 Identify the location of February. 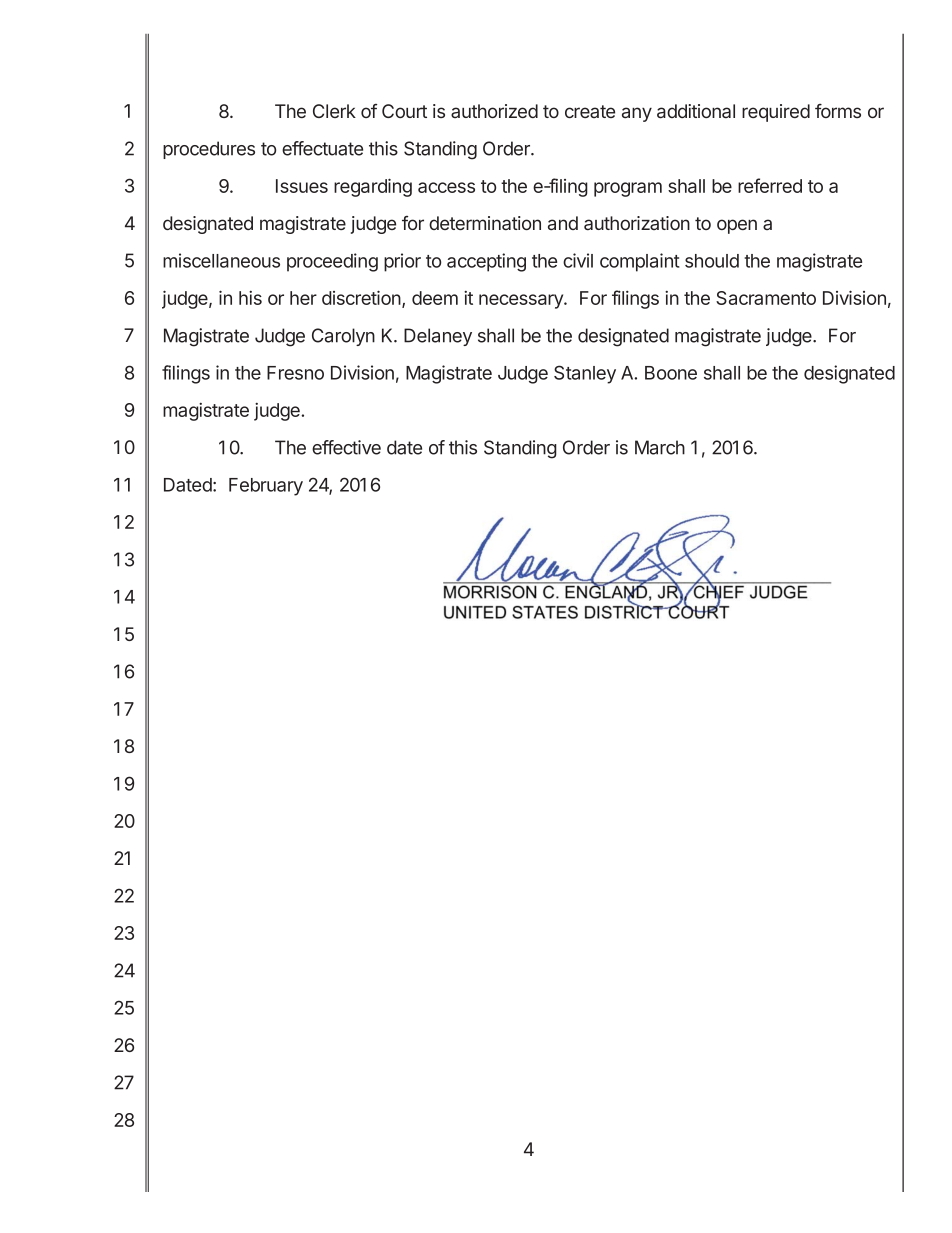
(266, 487).
